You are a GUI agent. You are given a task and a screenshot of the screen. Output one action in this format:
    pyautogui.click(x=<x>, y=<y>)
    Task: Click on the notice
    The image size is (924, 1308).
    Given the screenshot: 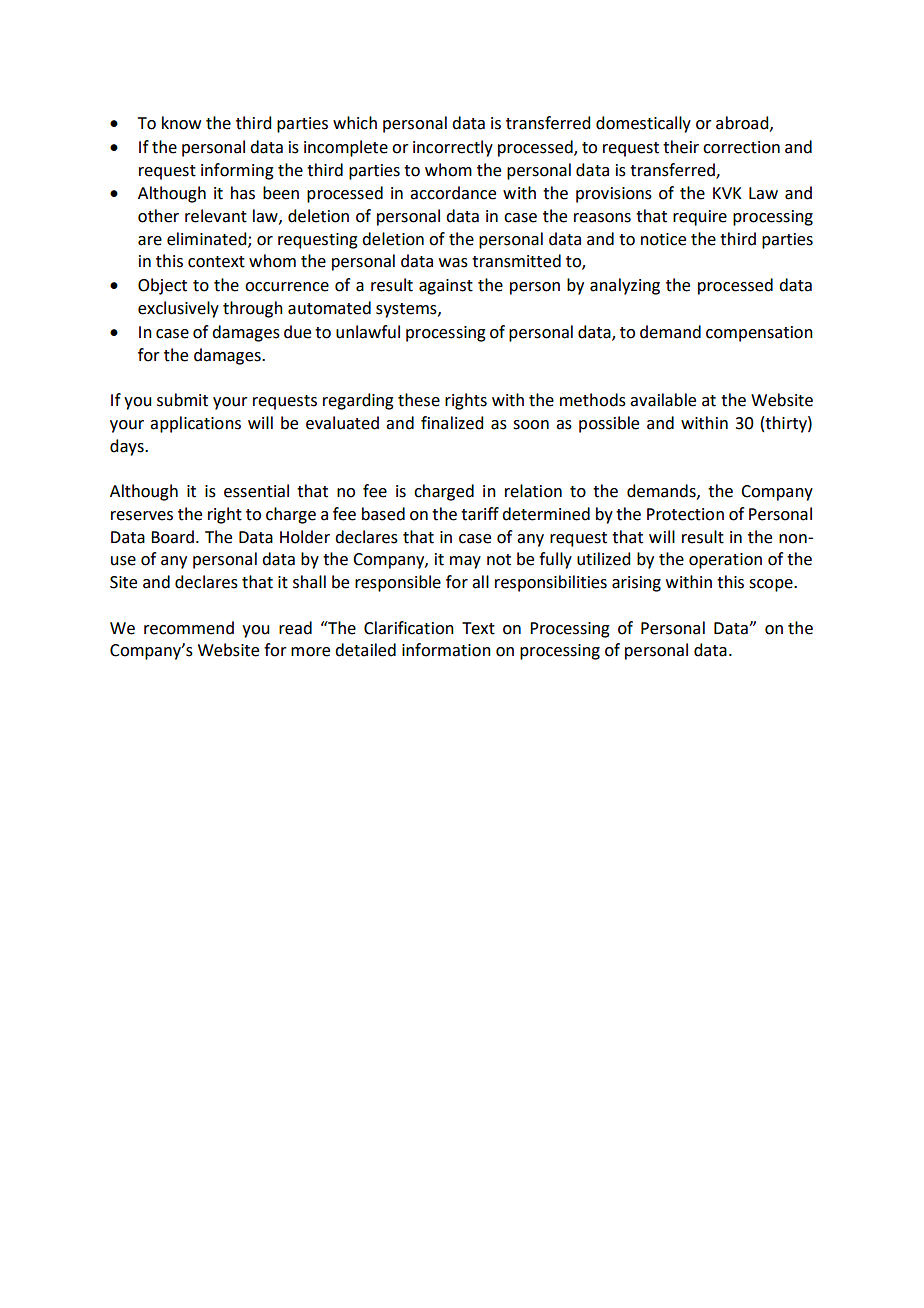 What is the action you would take?
    pyautogui.click(x=663, y=239)
